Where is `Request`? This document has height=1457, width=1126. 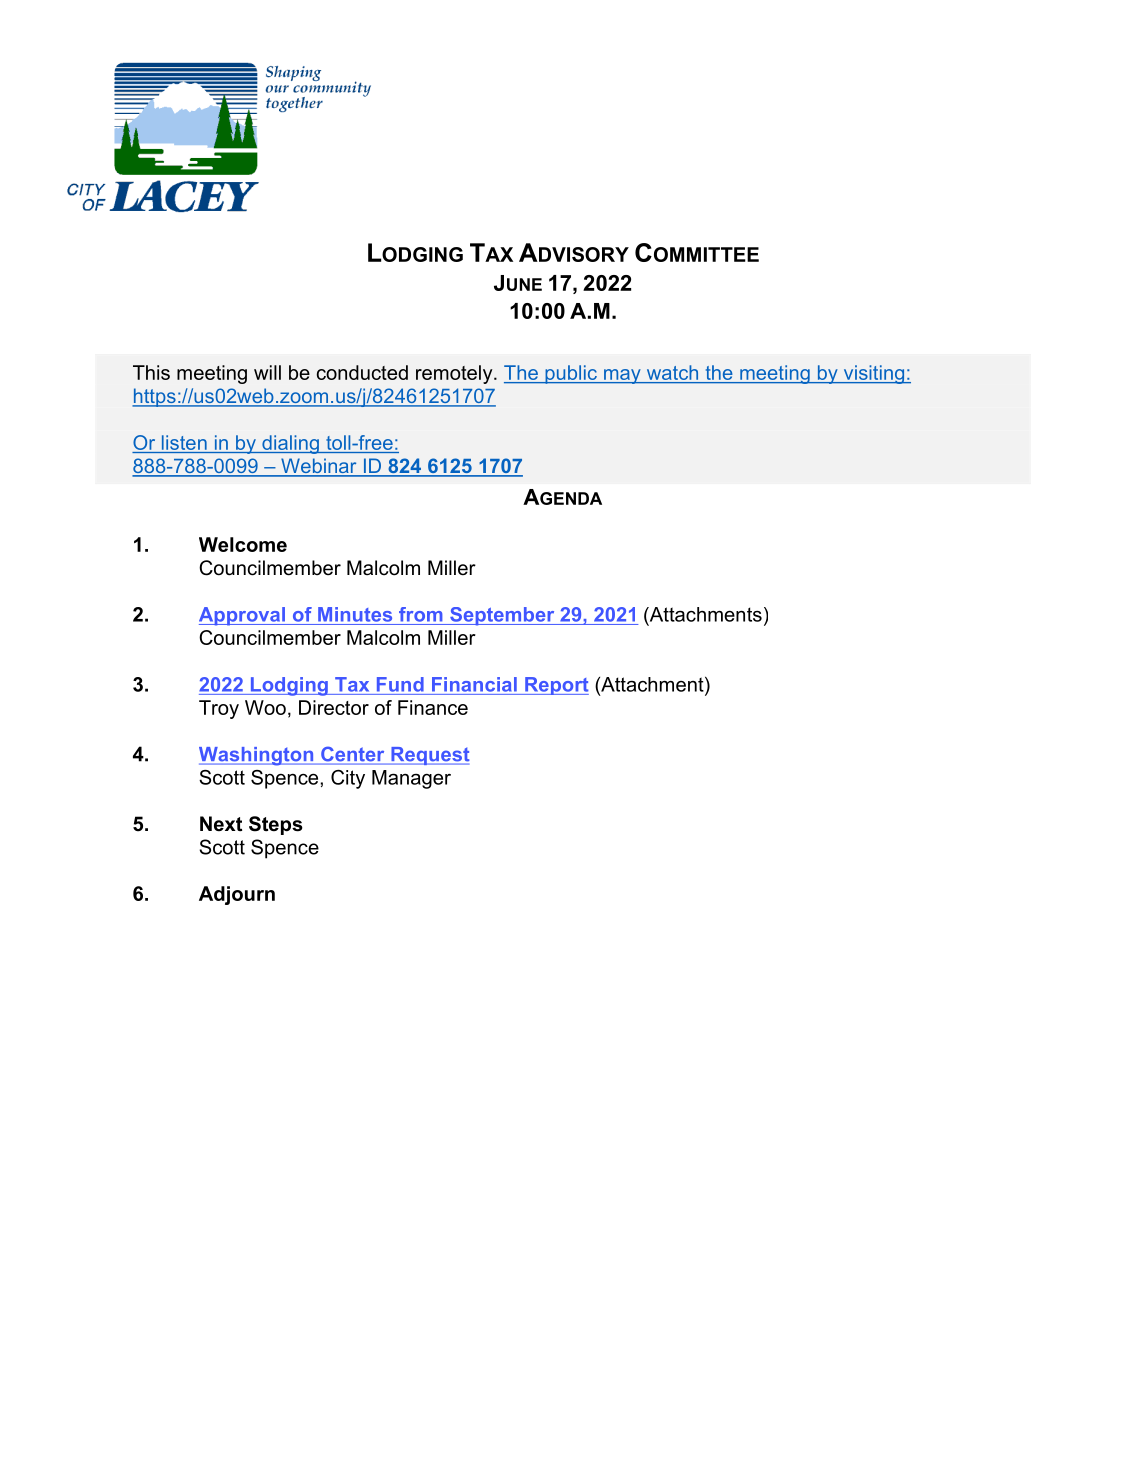 Request is located at coordinates (429, 756).
